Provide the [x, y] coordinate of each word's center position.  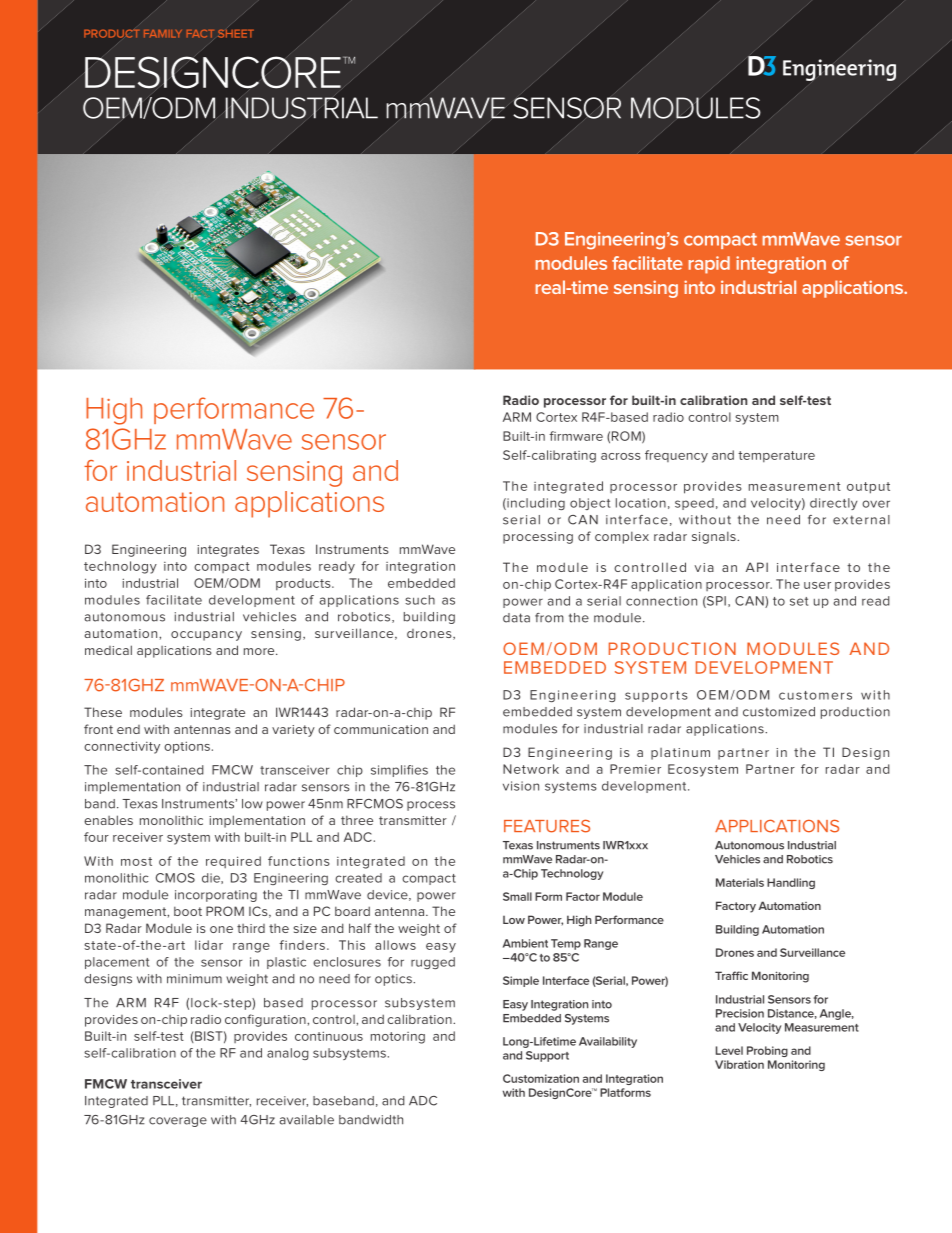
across [621, 456]
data [516, 618]
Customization [541, 1078]
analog [288, 1054]
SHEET [236, 32]
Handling [791, 883]
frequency [676, 456]
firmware [576, 436]
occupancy [206, 636]
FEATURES [547, 826]
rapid [709, 265]
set [799, 601]
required [233, 862]
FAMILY [163, 34]
